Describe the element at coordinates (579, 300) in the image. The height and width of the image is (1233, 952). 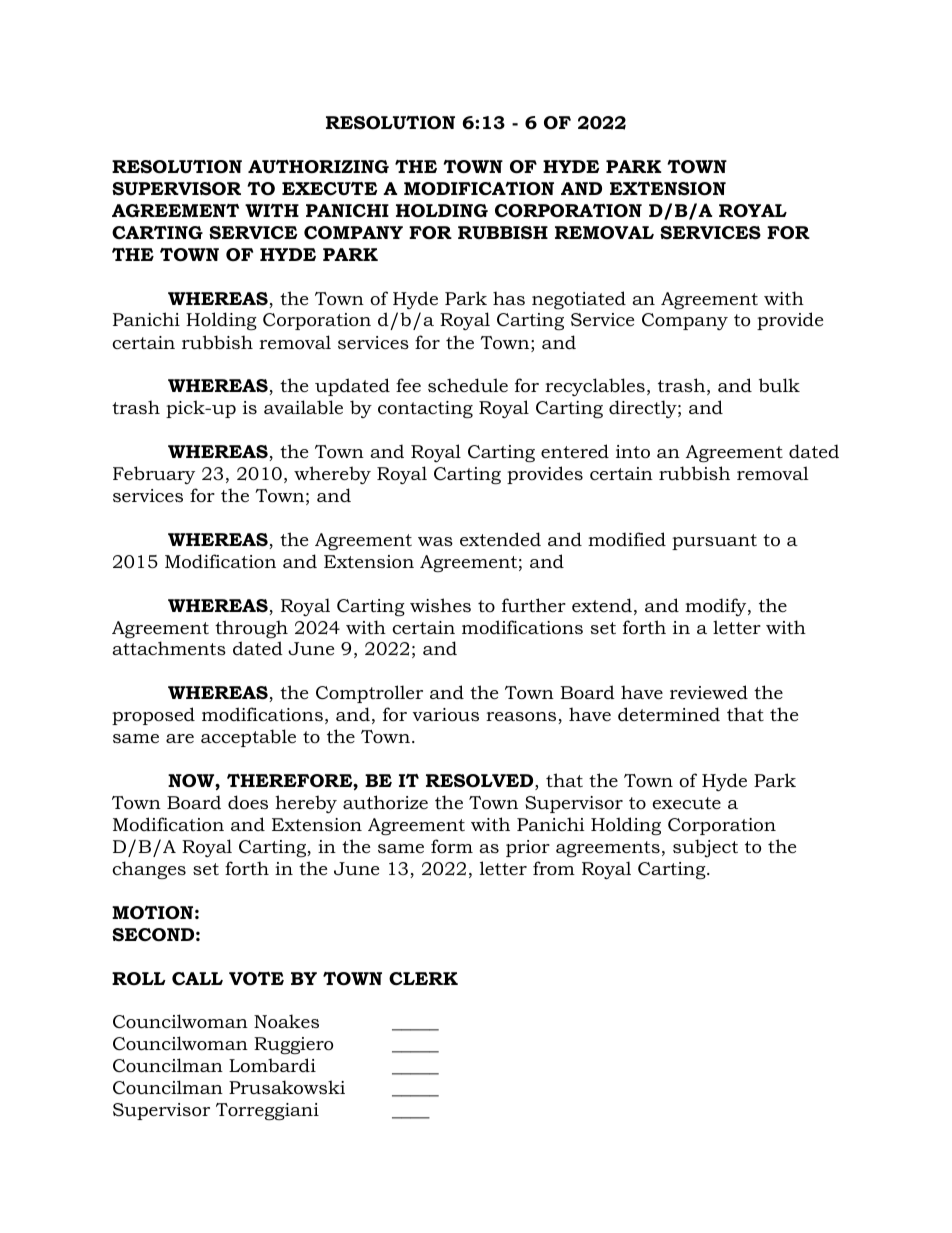
I see `negotiated` at that location.
